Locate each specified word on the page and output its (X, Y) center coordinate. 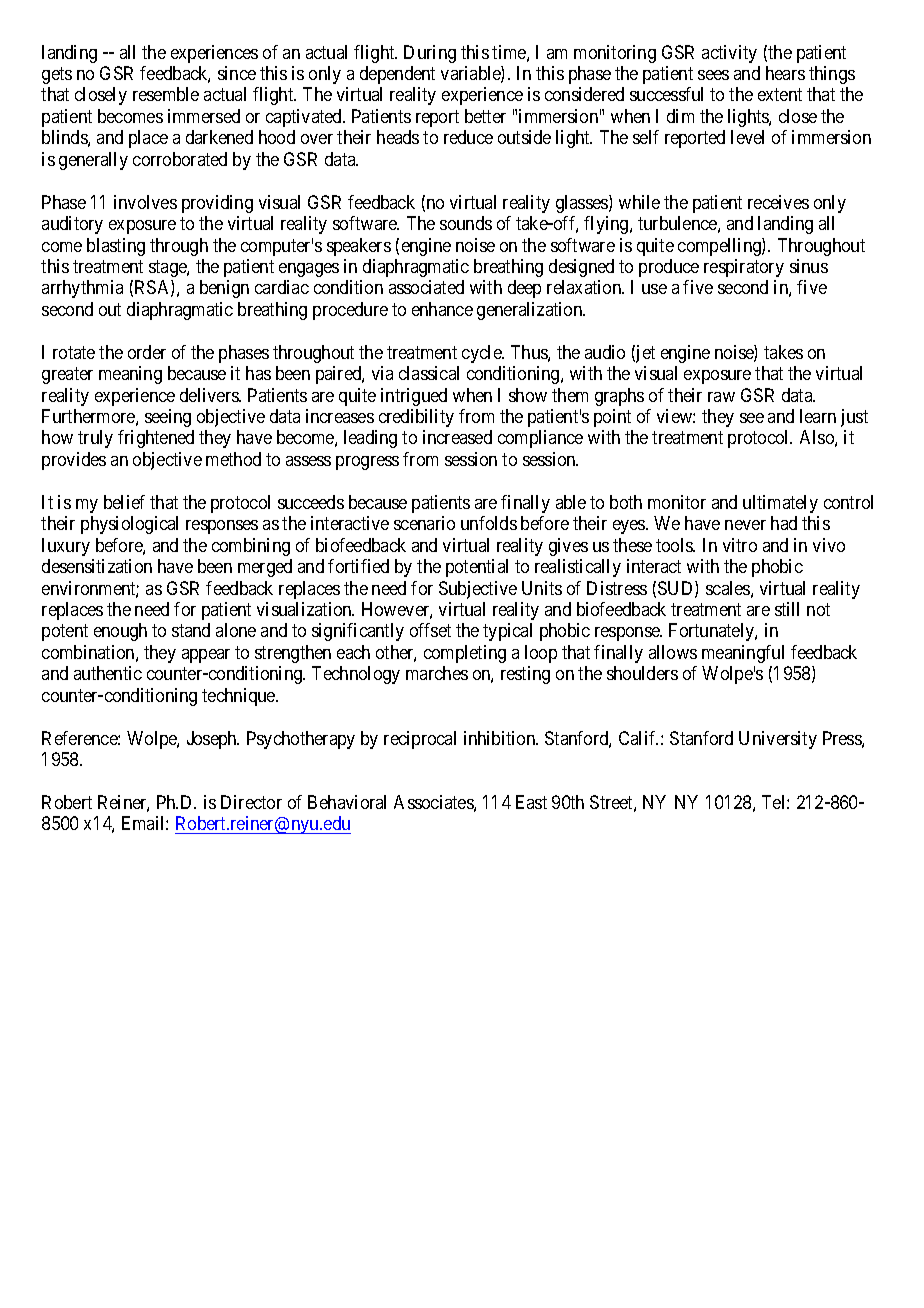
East (531, 802)
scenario (424, 523)
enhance (442, 309)
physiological (129, 525)
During (430, 54)
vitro (740, 545)
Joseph (213, 740)
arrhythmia (82, 289)
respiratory (744, 268)
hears (785, 73)
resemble (166, 94)
